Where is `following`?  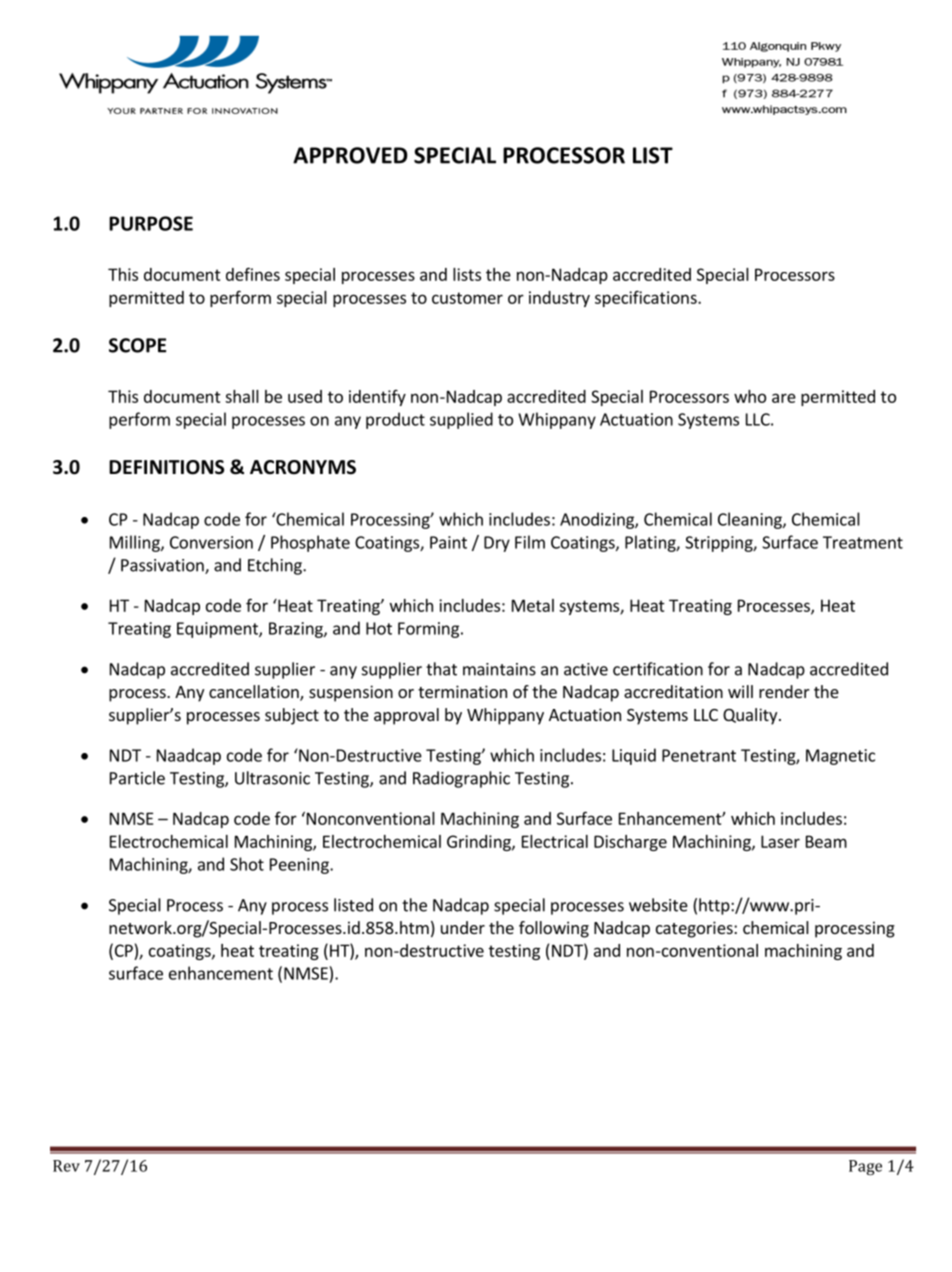
following is located at coordinates (554, 929).
